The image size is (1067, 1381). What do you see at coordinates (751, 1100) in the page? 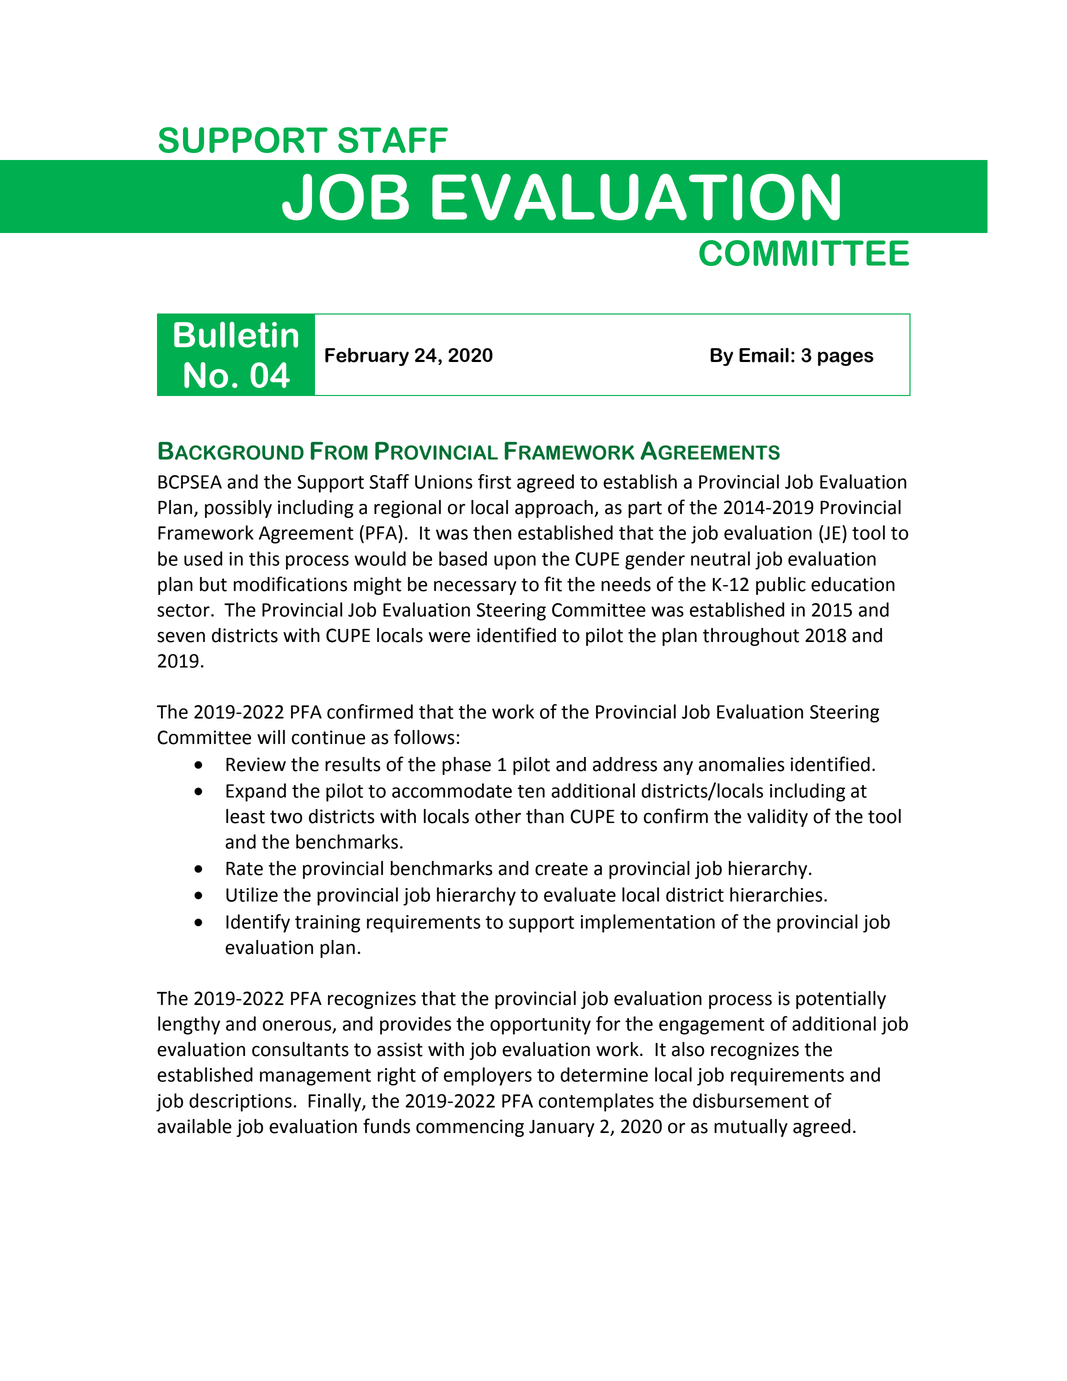
I see `disbursement` at bounding box center [751, 1100].
